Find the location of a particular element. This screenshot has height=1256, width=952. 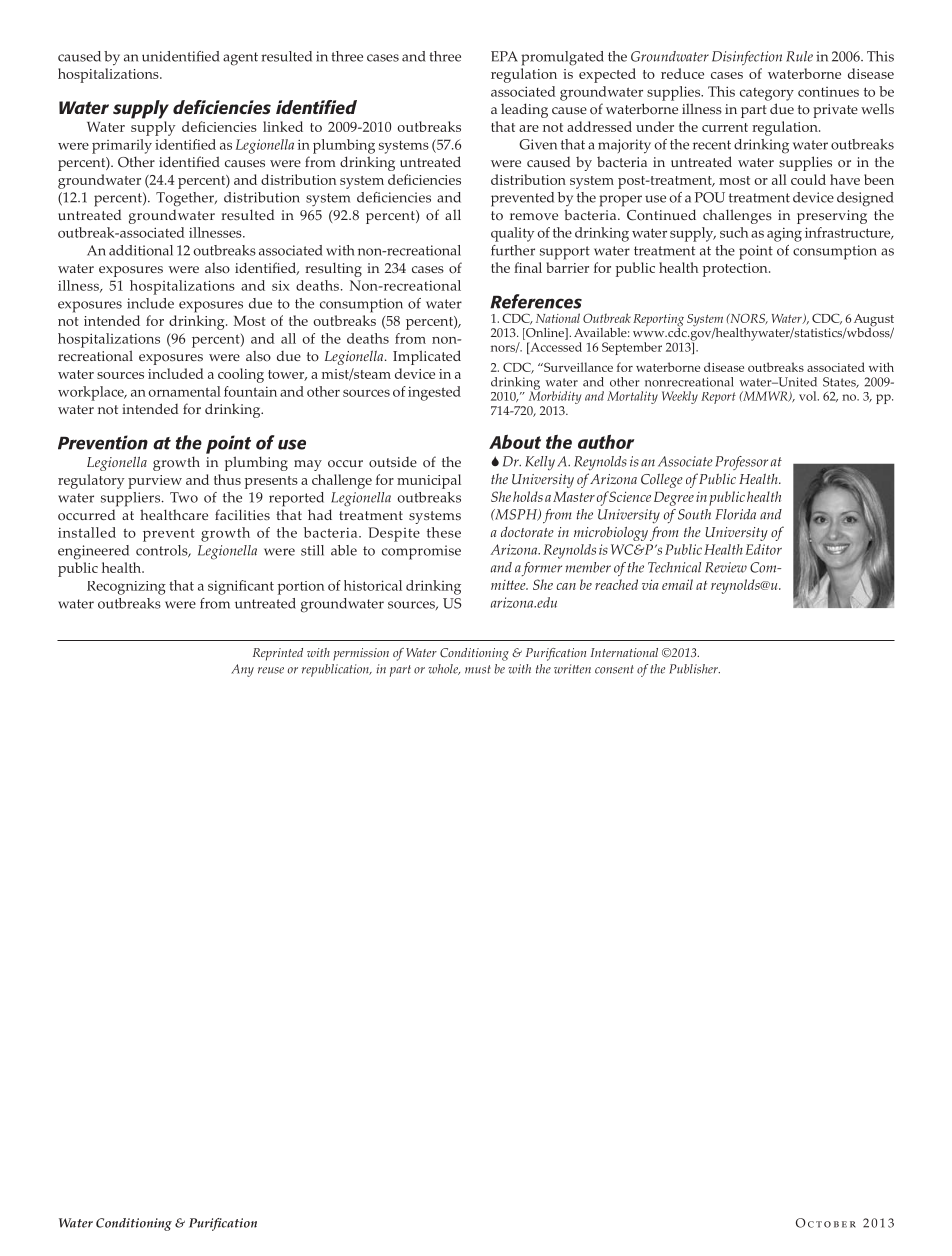

agent is located at coordinates (240, 59).
